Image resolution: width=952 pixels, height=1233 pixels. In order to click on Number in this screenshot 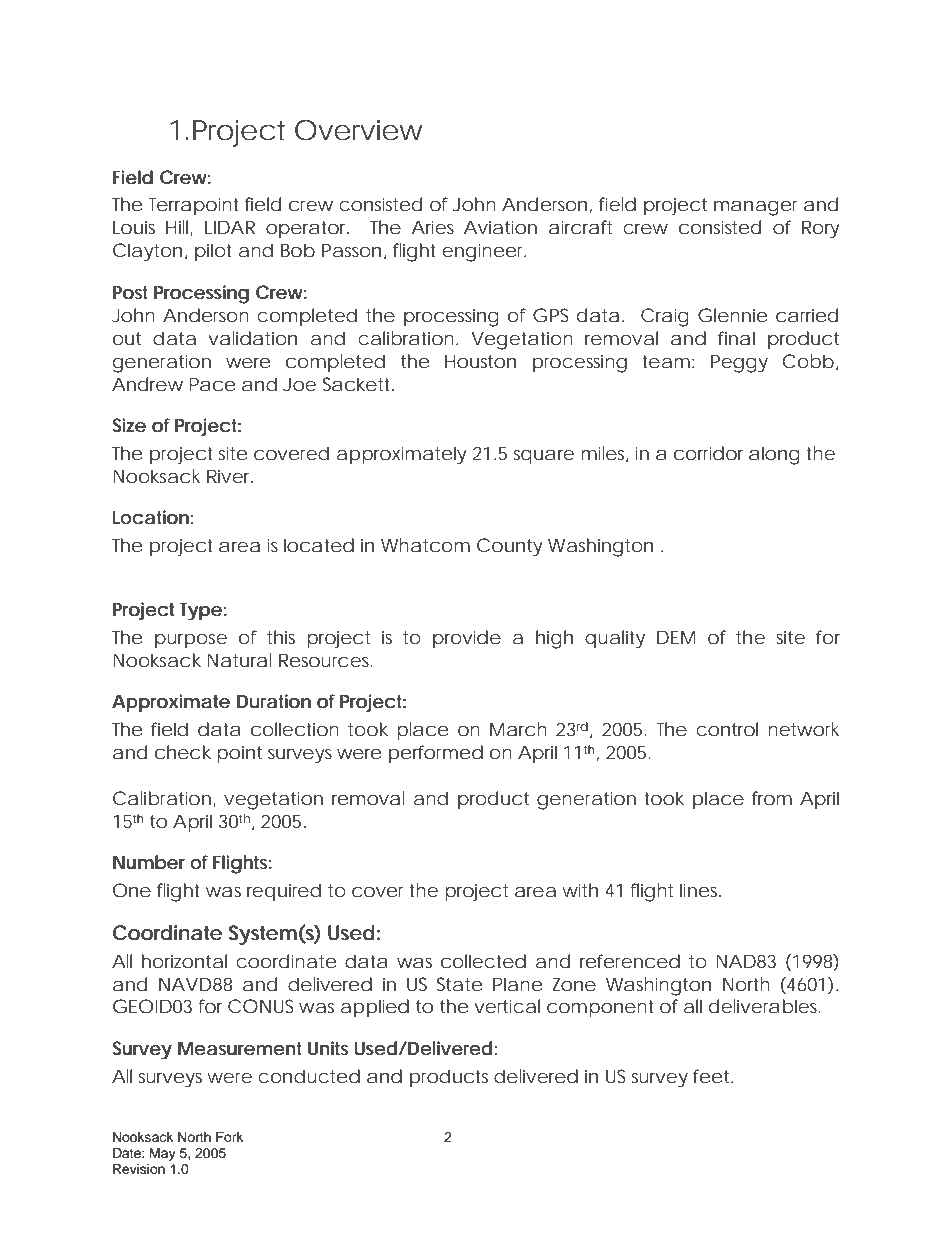, I will do `click(149, 862)`.
